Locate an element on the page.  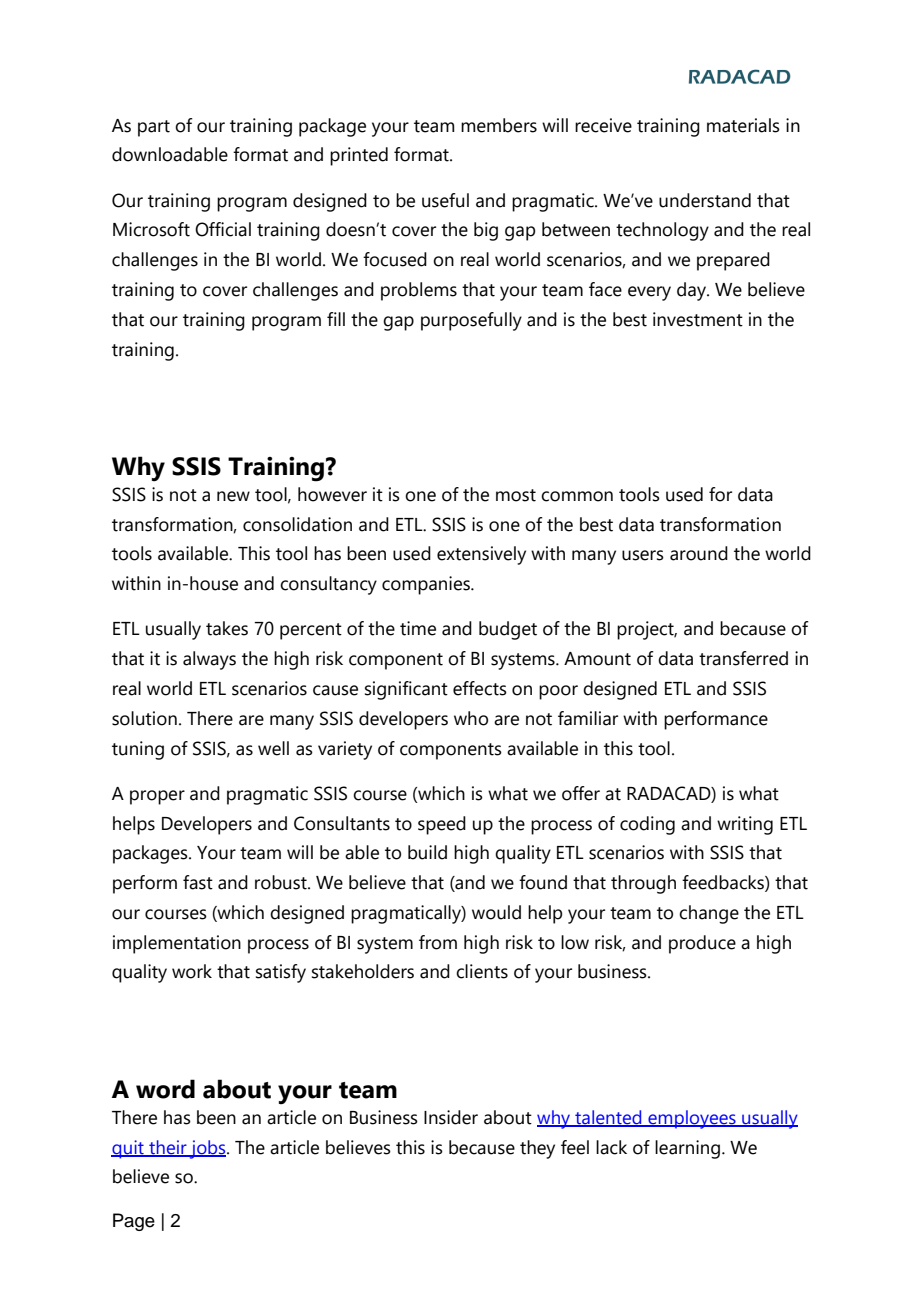
always is located at coordinates (209, 660).
